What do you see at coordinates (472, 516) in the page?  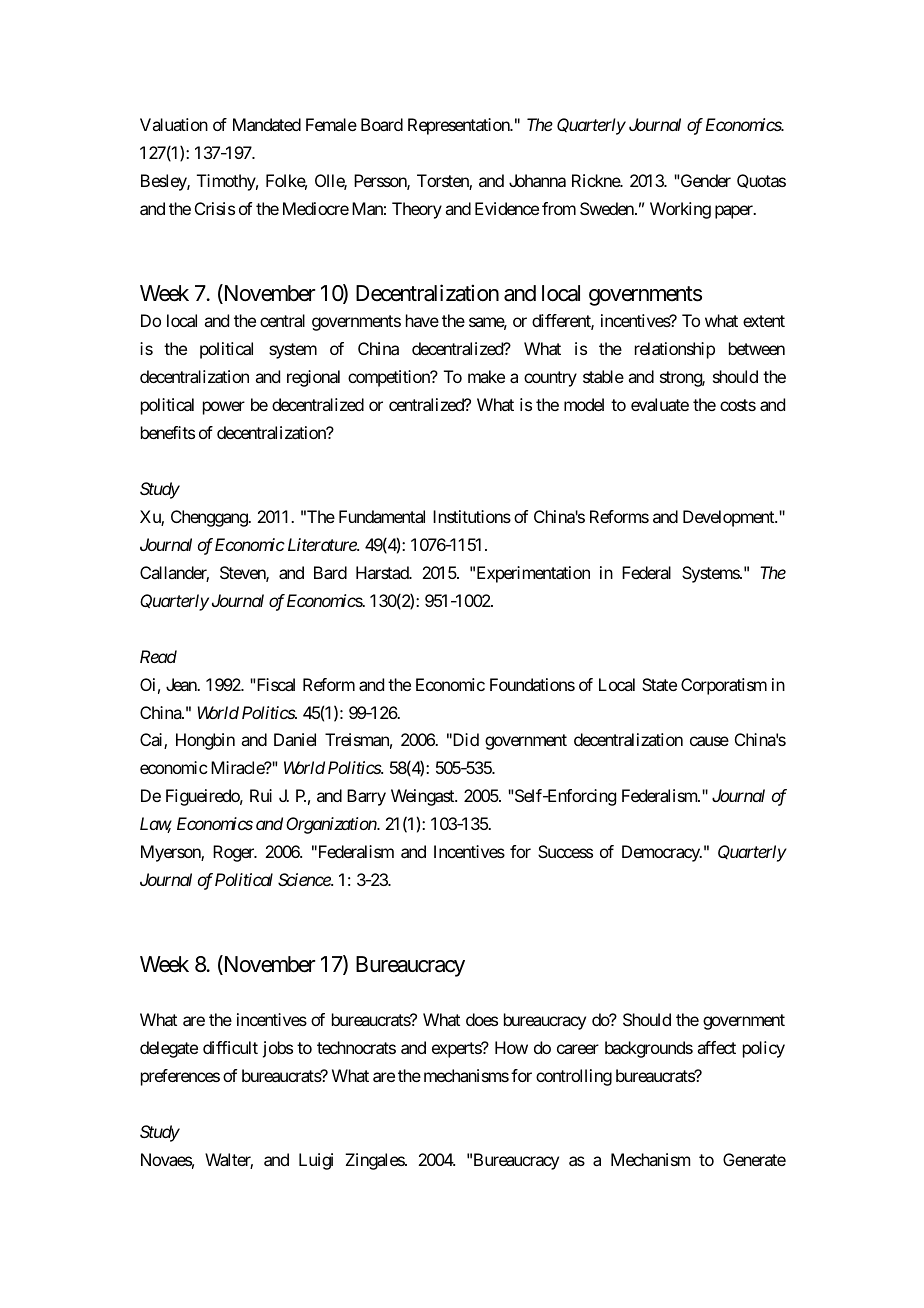 I see `Institutions` at bounding box center [472, 516].
